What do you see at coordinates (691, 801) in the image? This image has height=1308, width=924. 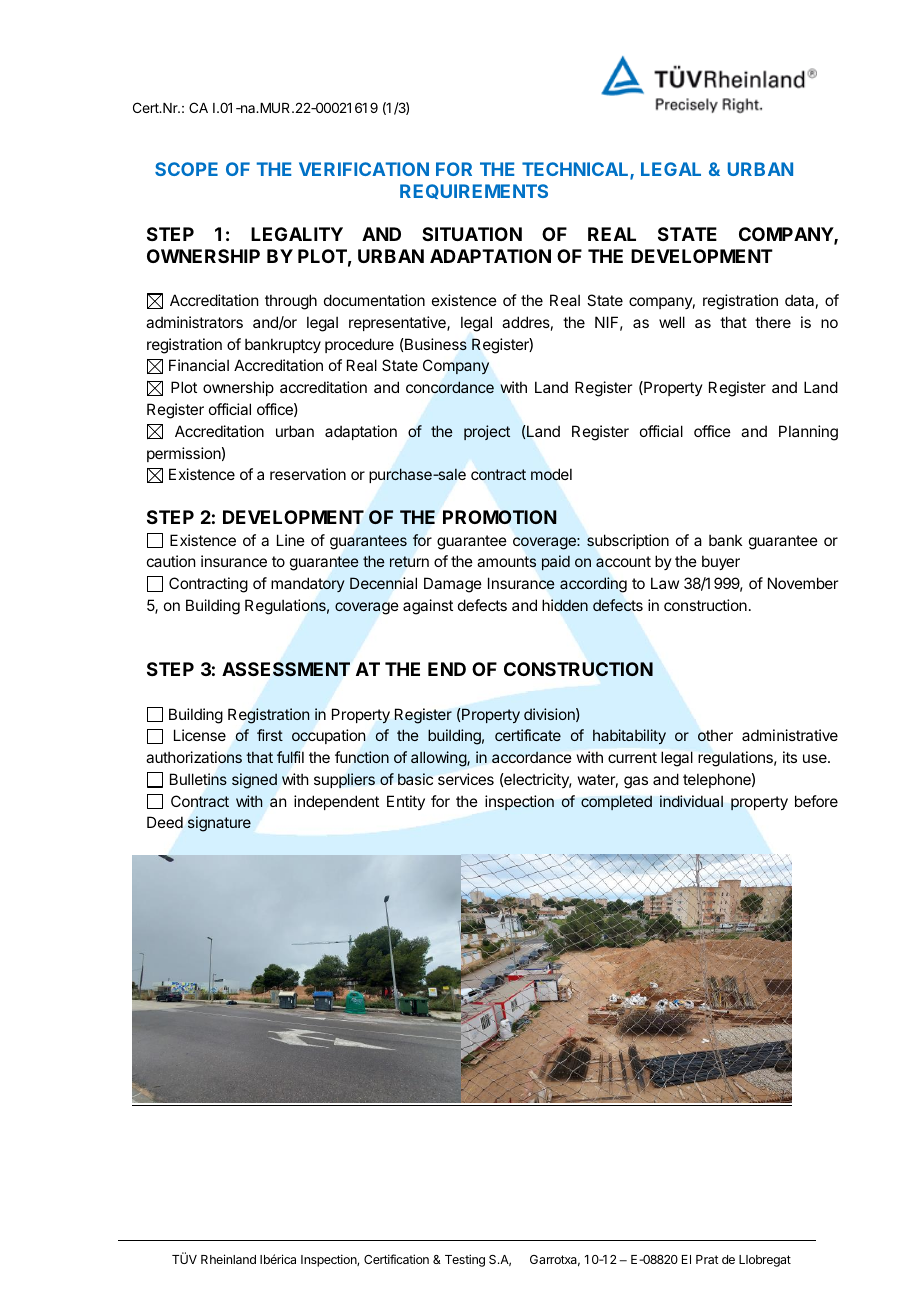 I see `individual` at bounding box center [691, 801].
